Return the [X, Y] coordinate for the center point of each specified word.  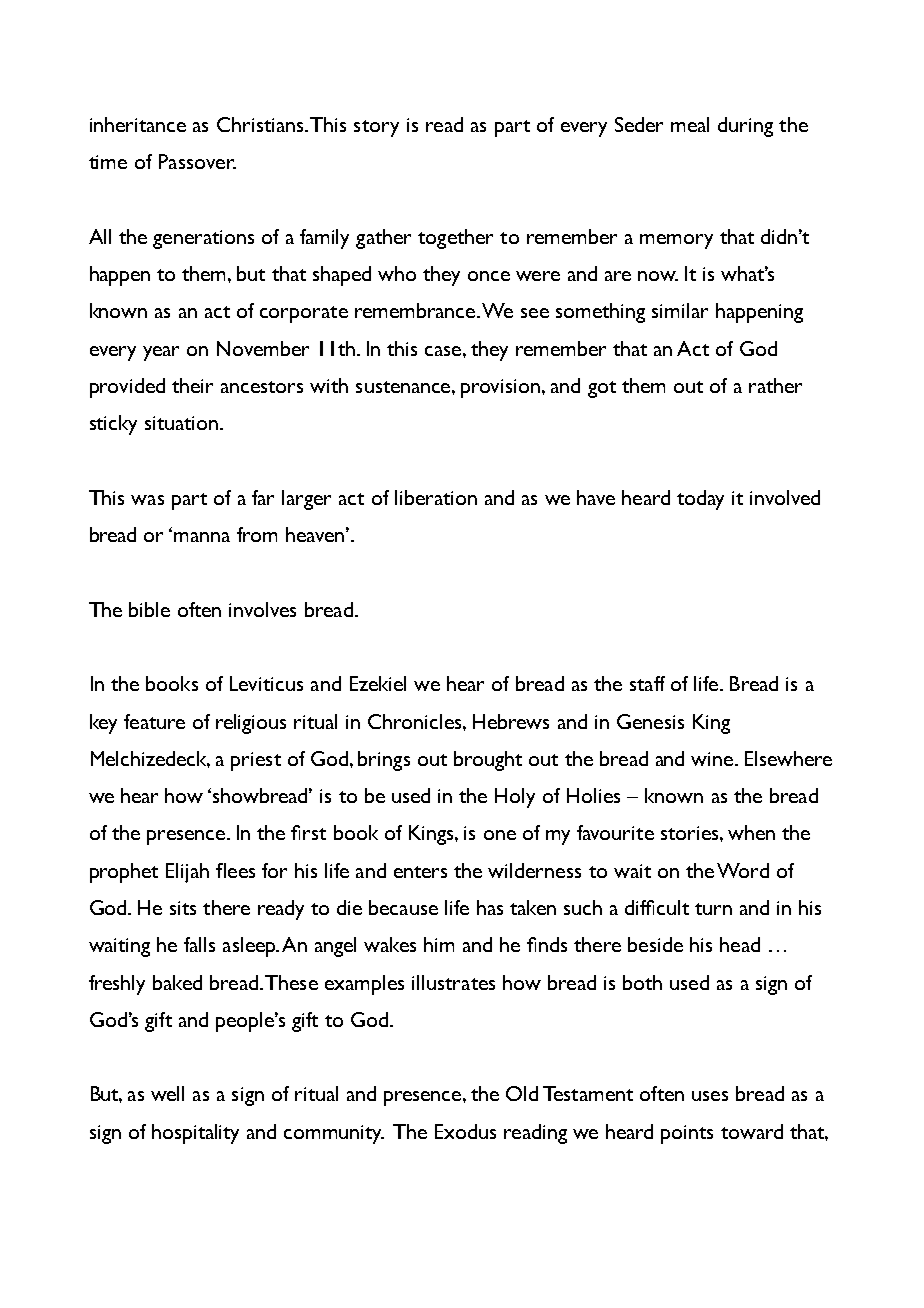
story [376, 128]
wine [713, 759]
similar [680, 310]
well [167, 1093]
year [161, 353]
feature [154, 721]
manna [202, 537]
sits [183, 908]
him [439, 944]
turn [713, 909]
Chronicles [416, 721]
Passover [197, 161]
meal [690, 124]
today [700, 500]
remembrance [416, 310]
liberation [436, 497]
